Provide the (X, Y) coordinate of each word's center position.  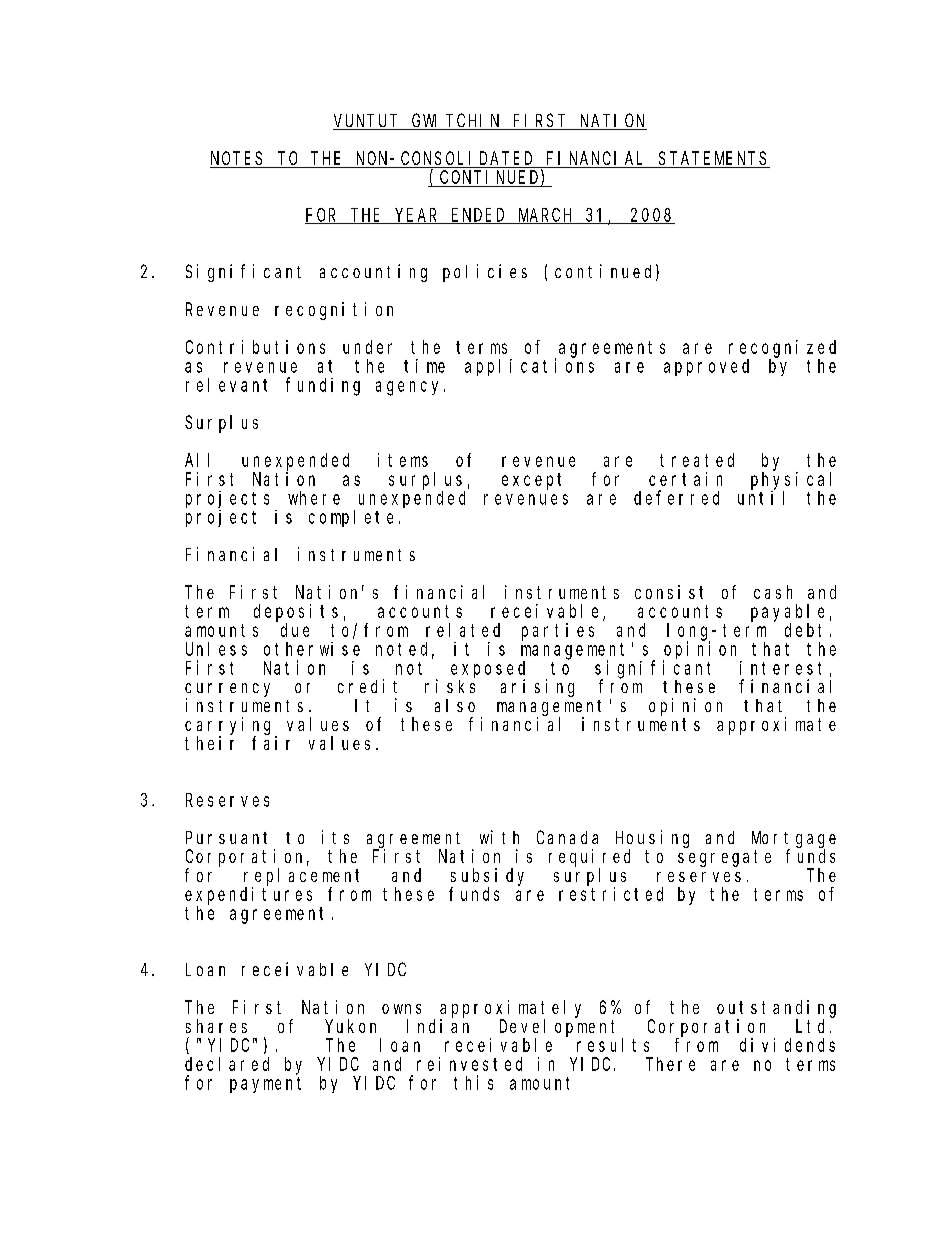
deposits (296, 613)
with (499, 837)
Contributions (255, 347)
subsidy (487, 877)
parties (558, 632)
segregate (724, 858)
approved (706, 367)
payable (787, 613)
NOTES (238, 160)
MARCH (546, 216)
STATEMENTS (713, 160)
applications (529, 367)
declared (227, 1064)
